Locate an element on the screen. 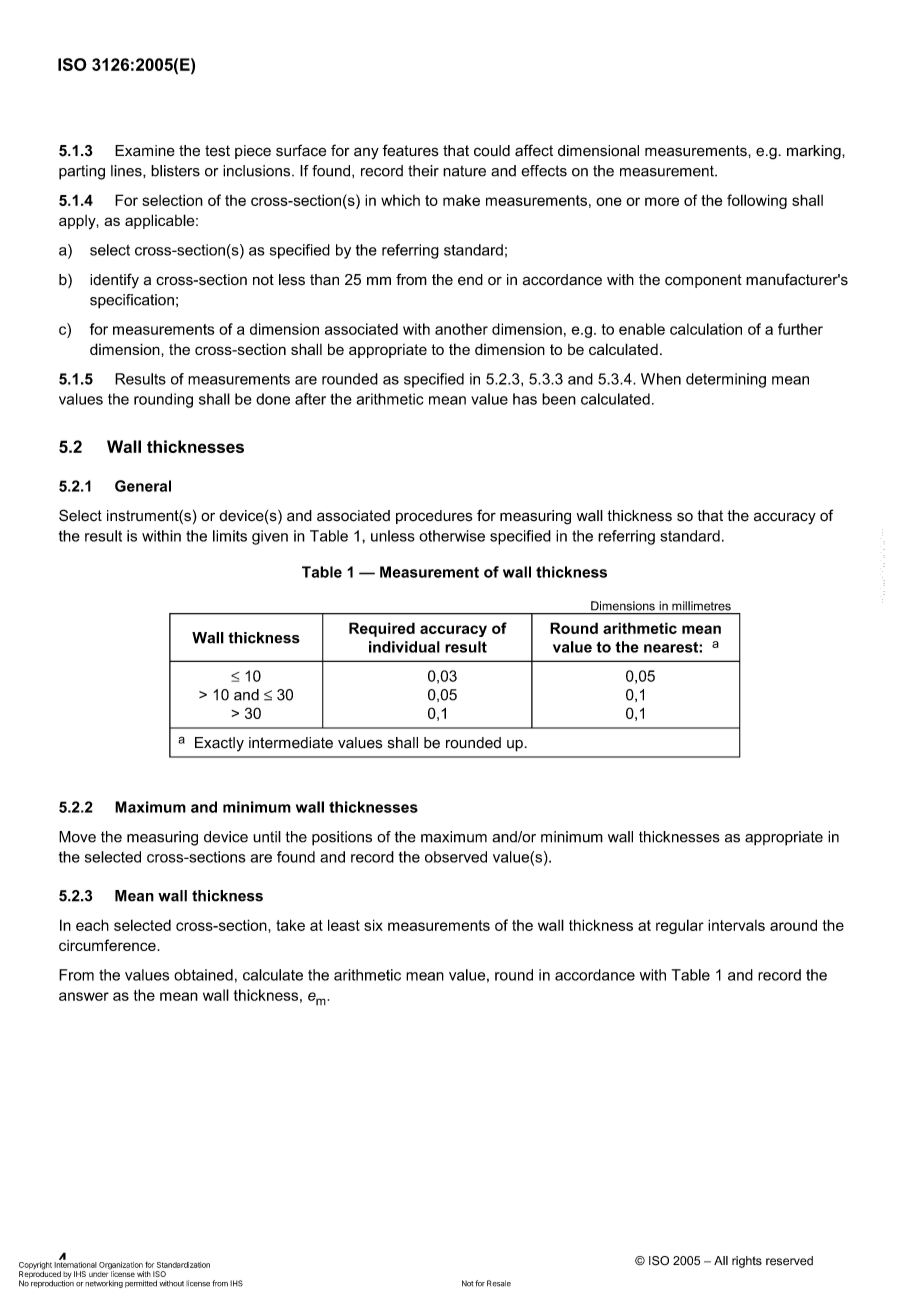 The image size is (924, 1308). General is located at coordinates (143, 486).
